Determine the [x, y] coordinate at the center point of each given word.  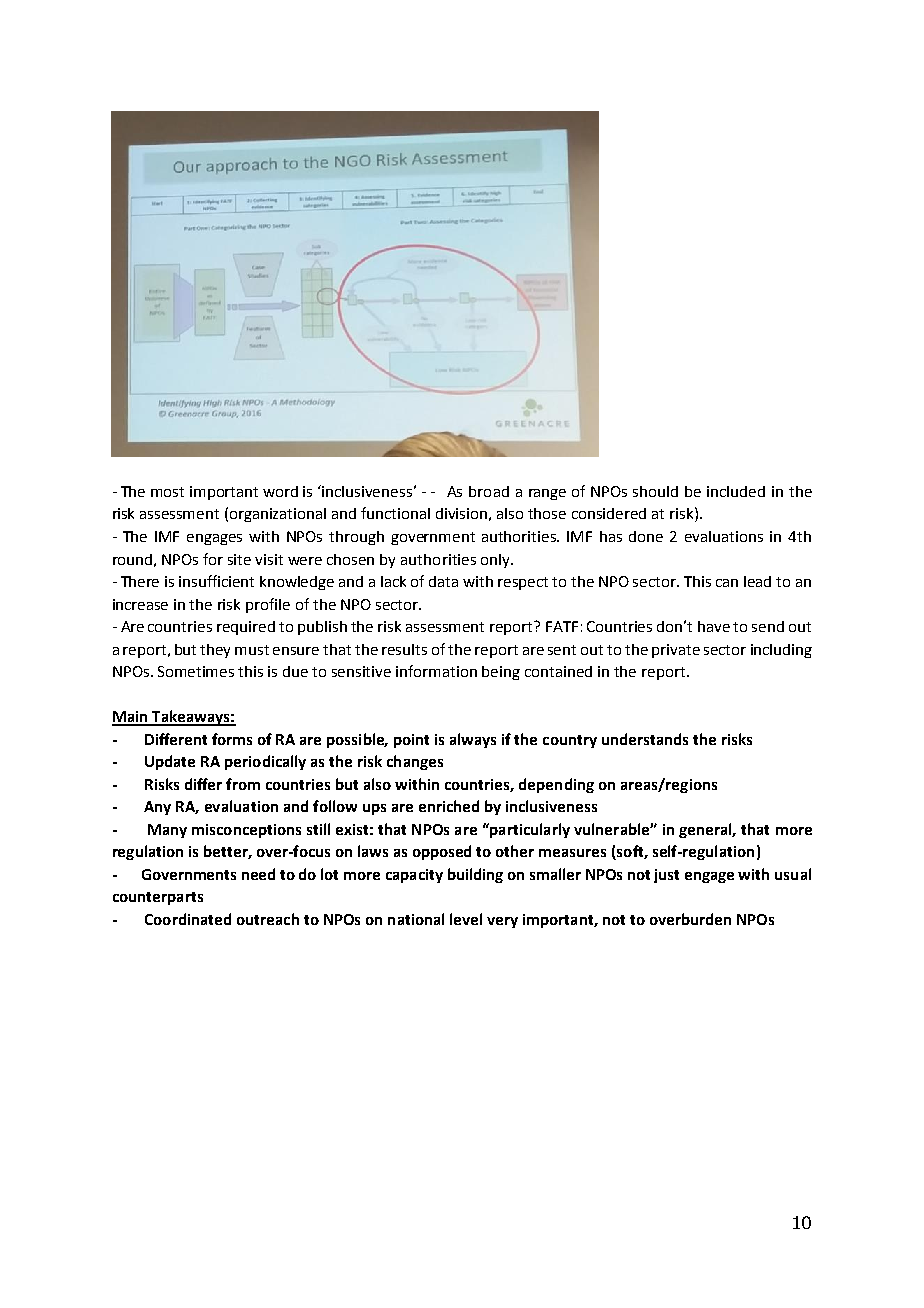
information [436, 671]
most [167, 492]
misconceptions [246, 831]
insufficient [216, 581]
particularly [529, 830]
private [676, 651]
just [666, 876]
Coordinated [188, 919]
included [736, 491]
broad [489, 491]
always [473, 740]
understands [645, 739]
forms [232, 739]
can [727, 583]
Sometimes [196, 671]
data [443, 581]
